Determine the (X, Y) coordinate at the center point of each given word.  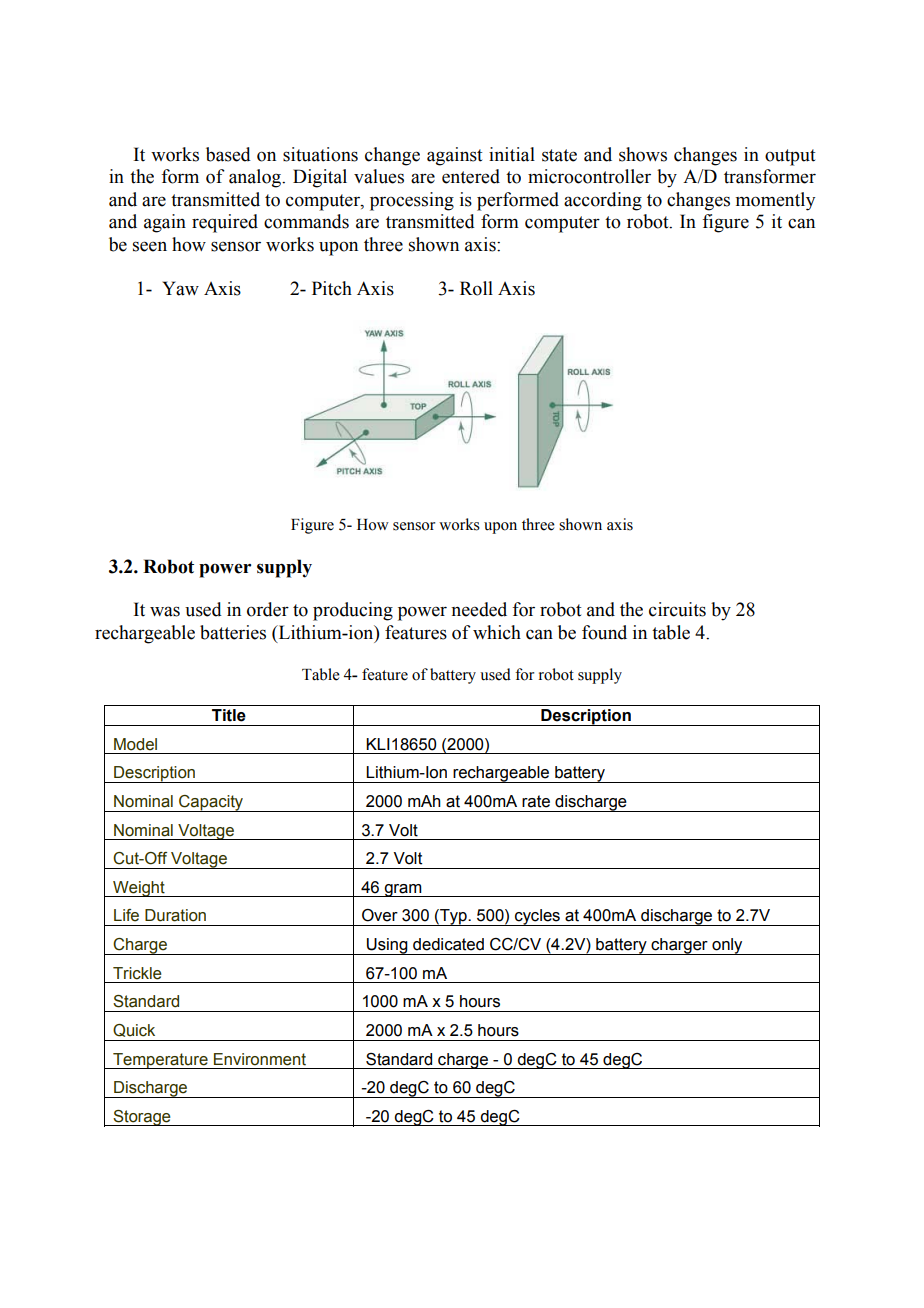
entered (471, 176)
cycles (537, 917)
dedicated (448, 944)
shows (643, 154)
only (727, 946)
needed (479, 609)
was (165, 611)
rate (536, 801)
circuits (677, 609)
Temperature (160, 1061)
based (228, 154)
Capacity (211, 803)
